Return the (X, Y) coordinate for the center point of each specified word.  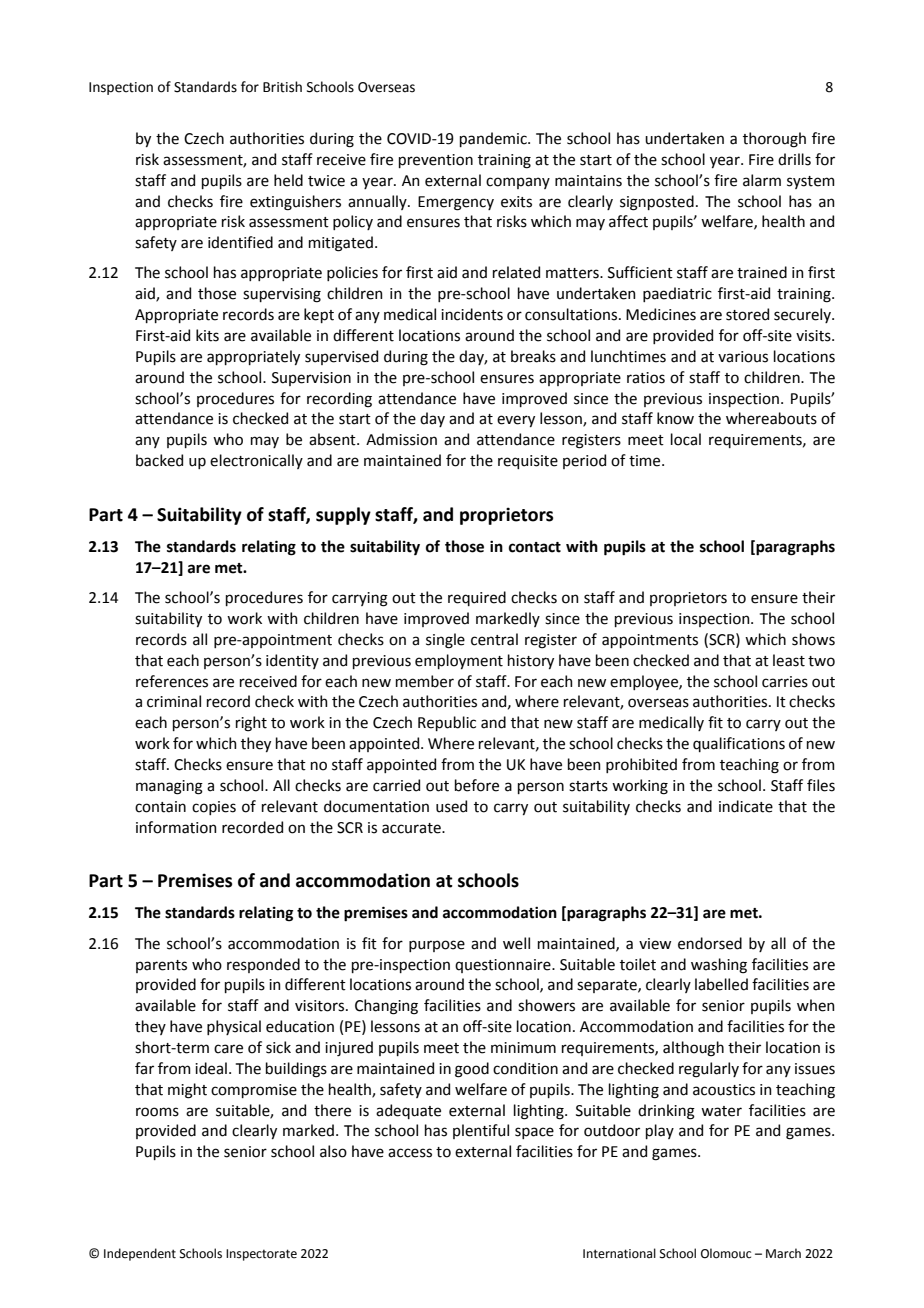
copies (214, 808)
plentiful (481, 1131)
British (282, 87)
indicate (746, 806)
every (516, 421)
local (686, 439)
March (783, 1253)
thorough (774, 140)
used (451, 806)
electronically (256, 461)
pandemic (494, 139)
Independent (140, 1254)
